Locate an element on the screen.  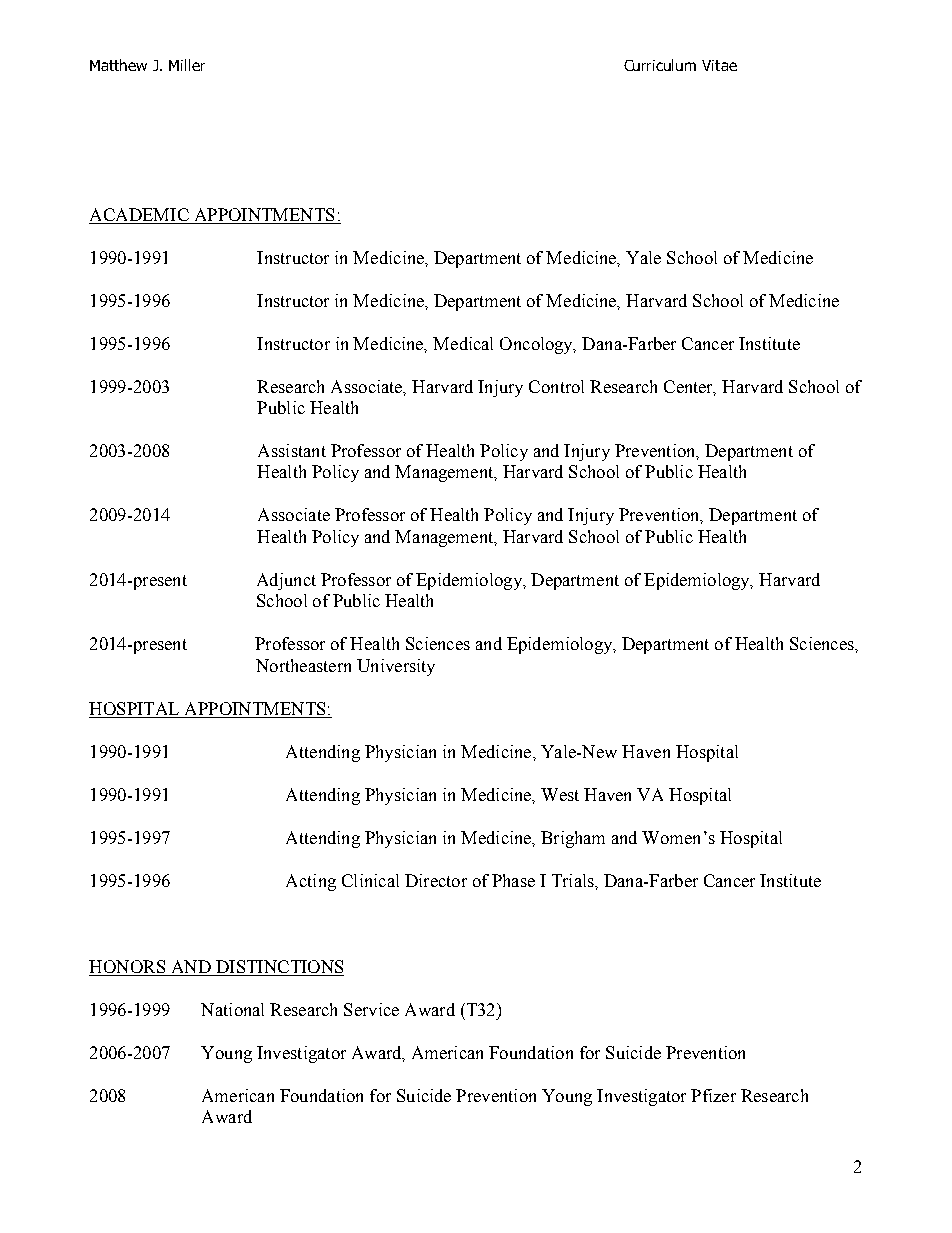
Vitae is located at coordinates (719, 65).
